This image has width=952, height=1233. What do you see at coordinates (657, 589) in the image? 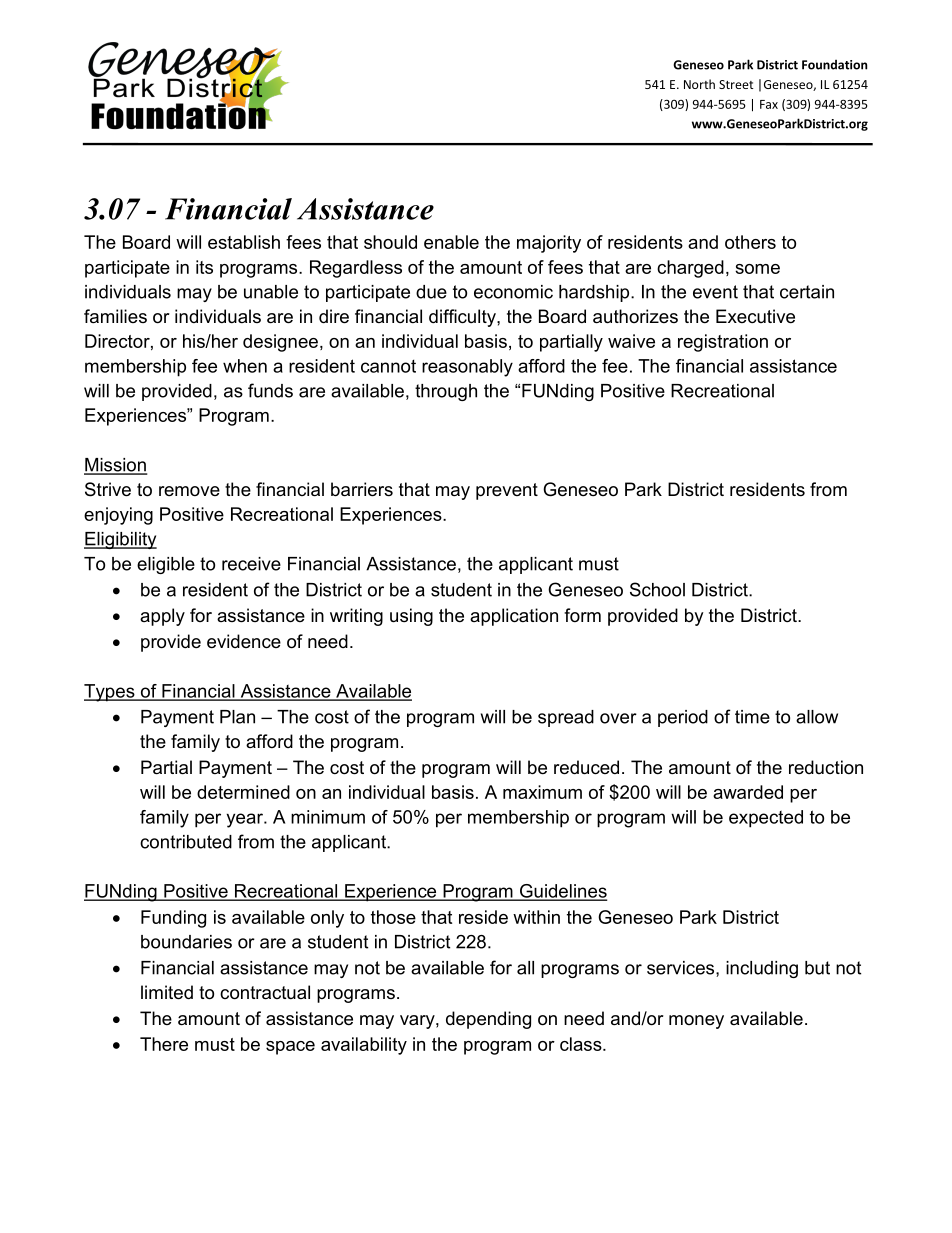
I see `School` at bounding box center [657, 589].
